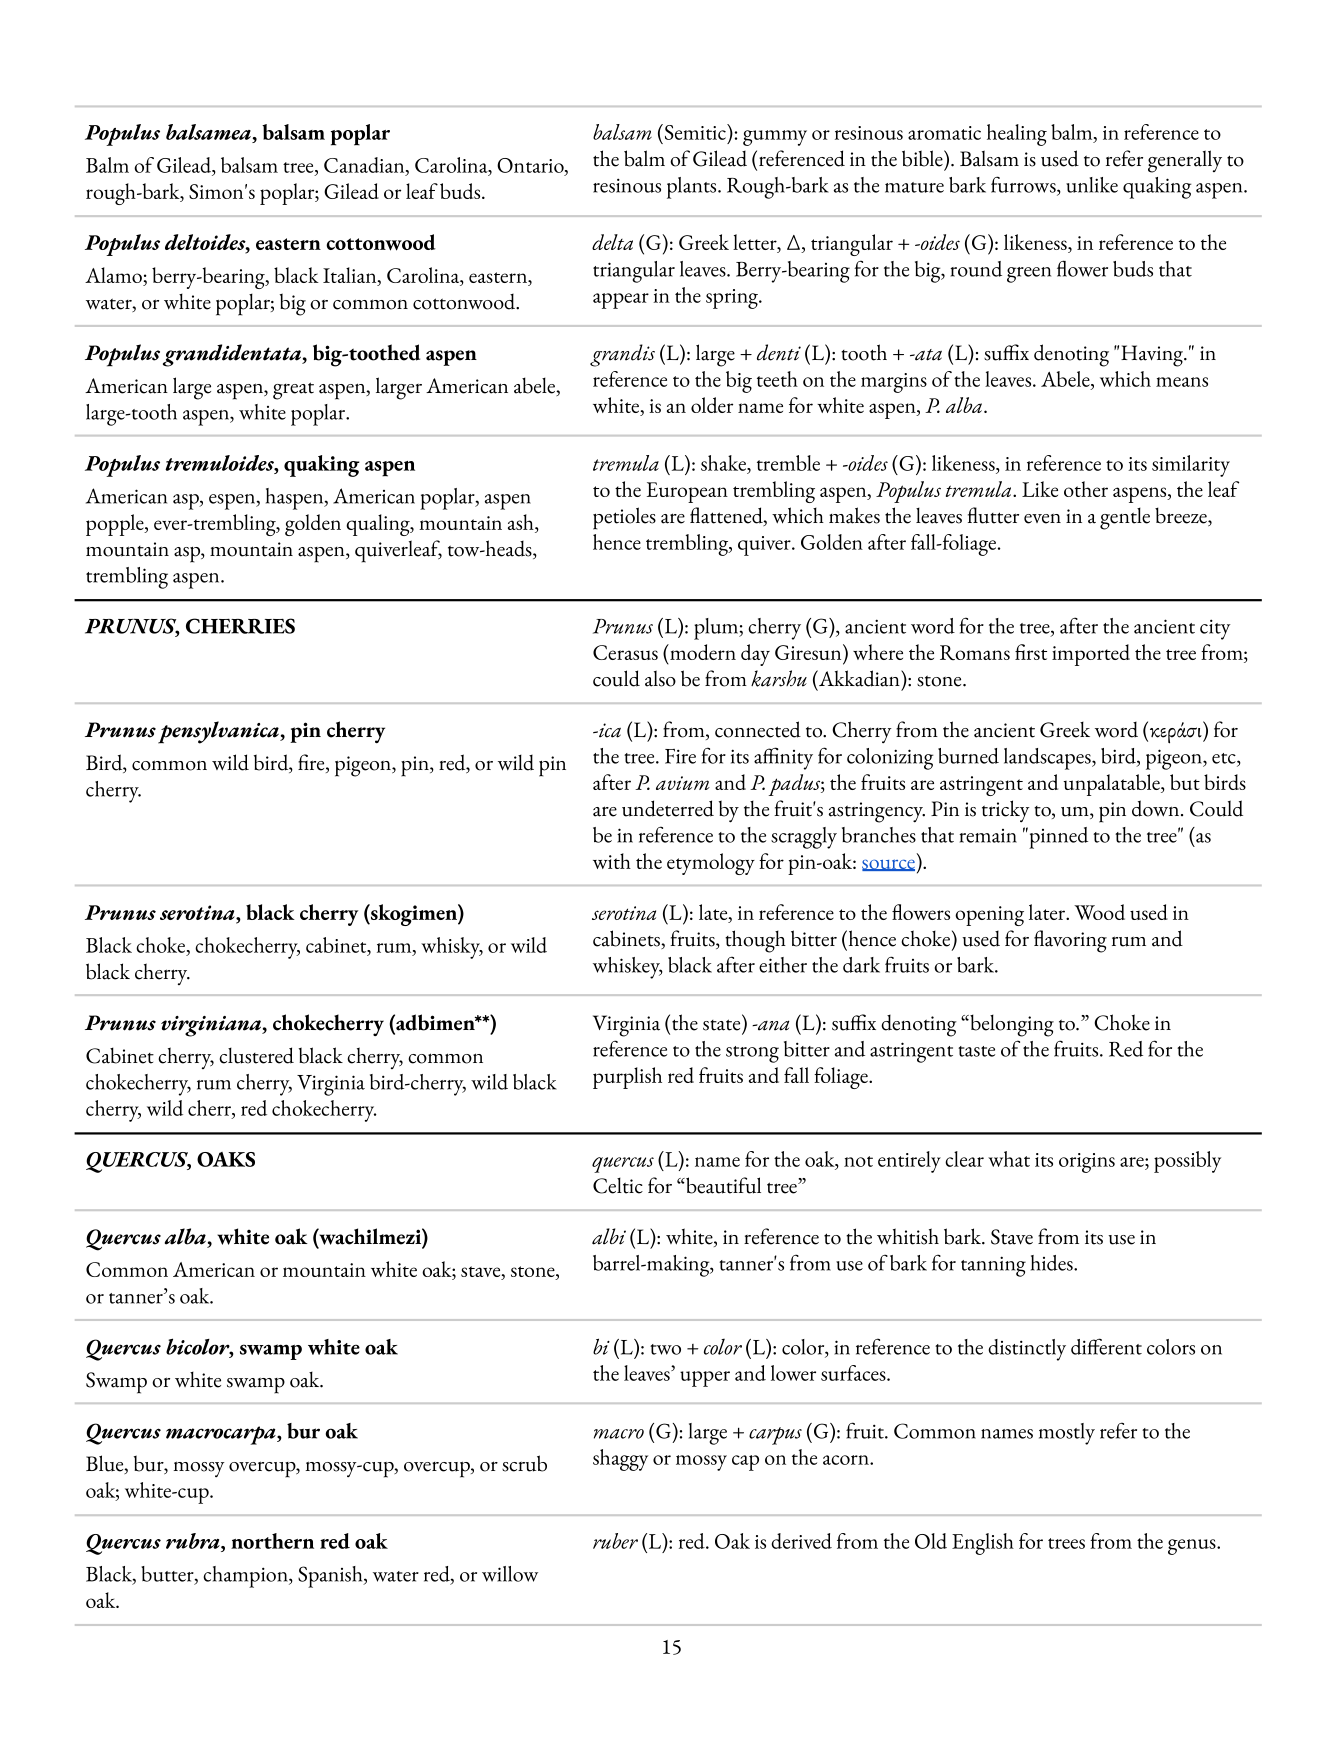 The height and width of the screenshot is (1738, 1343). I want to click on English, so click(983, 1544).
